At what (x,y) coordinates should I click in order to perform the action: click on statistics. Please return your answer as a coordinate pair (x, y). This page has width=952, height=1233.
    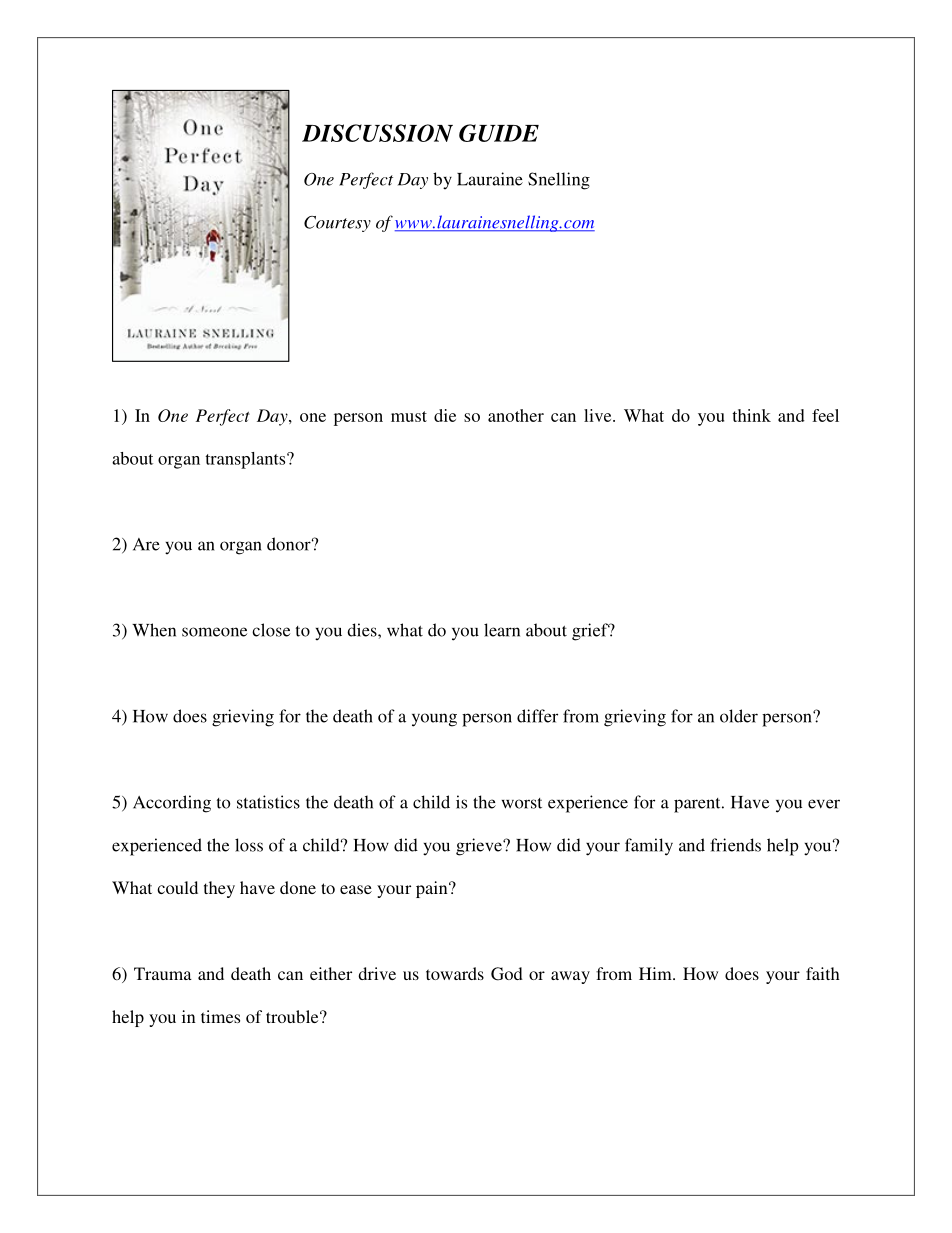
    Looking at the image, I should click on (268, 802).
